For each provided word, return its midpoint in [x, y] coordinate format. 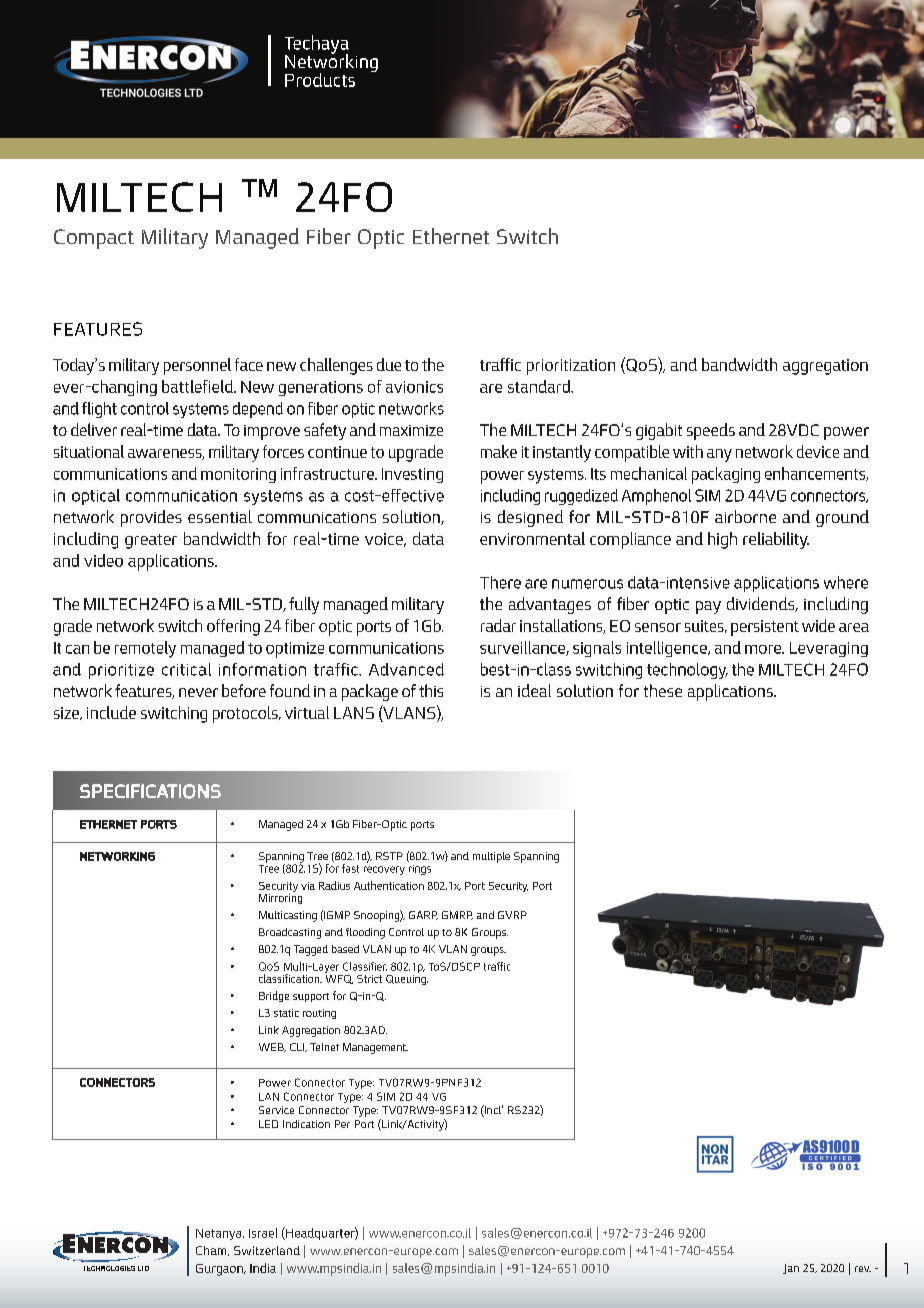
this [431, 690]
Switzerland [267, 1250]
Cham [212, 1251]
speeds [711, 431]
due [389, 364]
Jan [791, 1269]
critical [186, 669]
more [764, 649]
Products [320, 80]
